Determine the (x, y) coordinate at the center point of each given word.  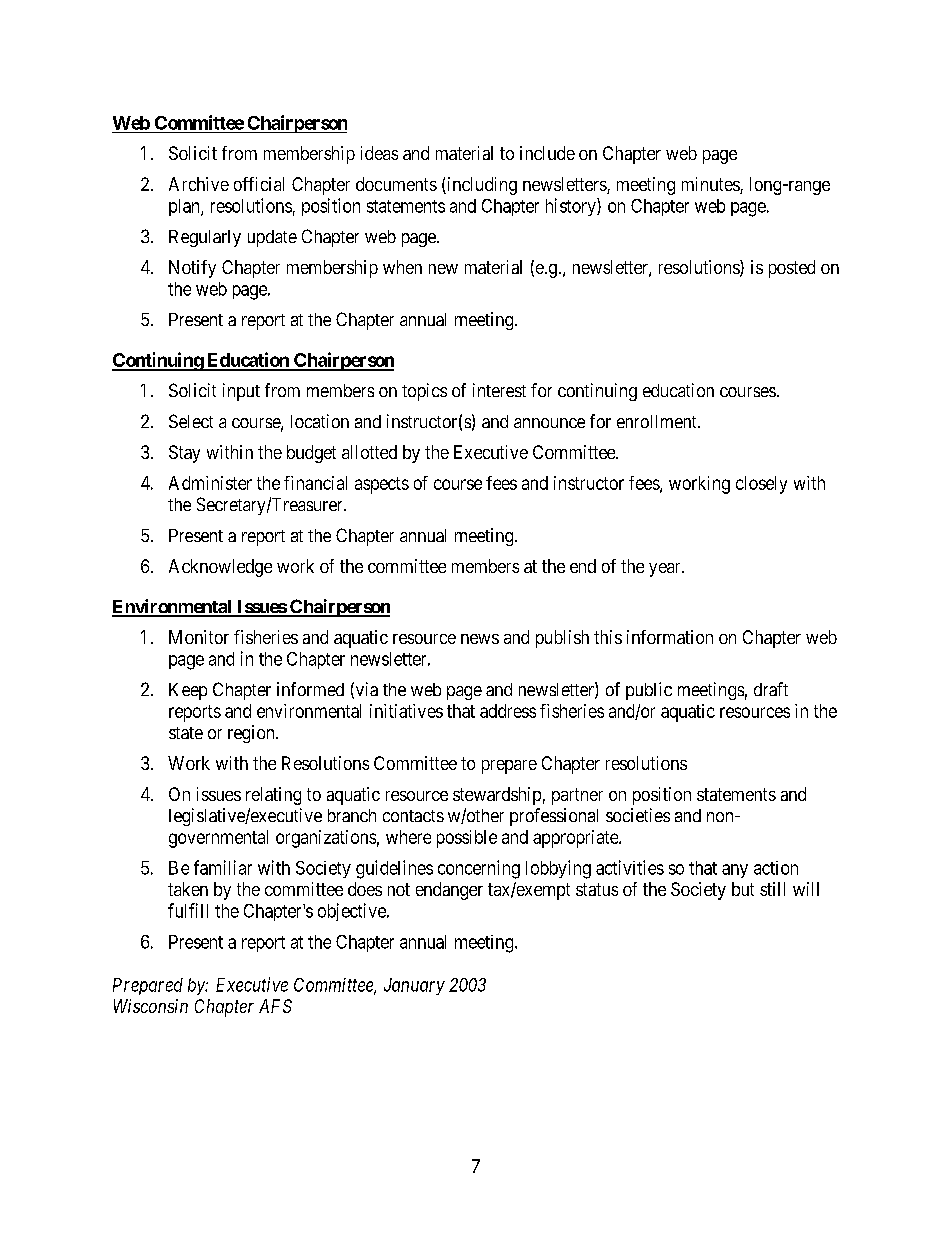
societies (638, 815)
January (414, 986)
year (666, 570)
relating (273, 796)
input (241, 392)
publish (562, 639)
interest (499, 390)
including (481, 186)
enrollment (658, 421)
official (259, 184)
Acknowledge (220, 568)
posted (792, 269)
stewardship (497, 796)
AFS (275, 1006)
